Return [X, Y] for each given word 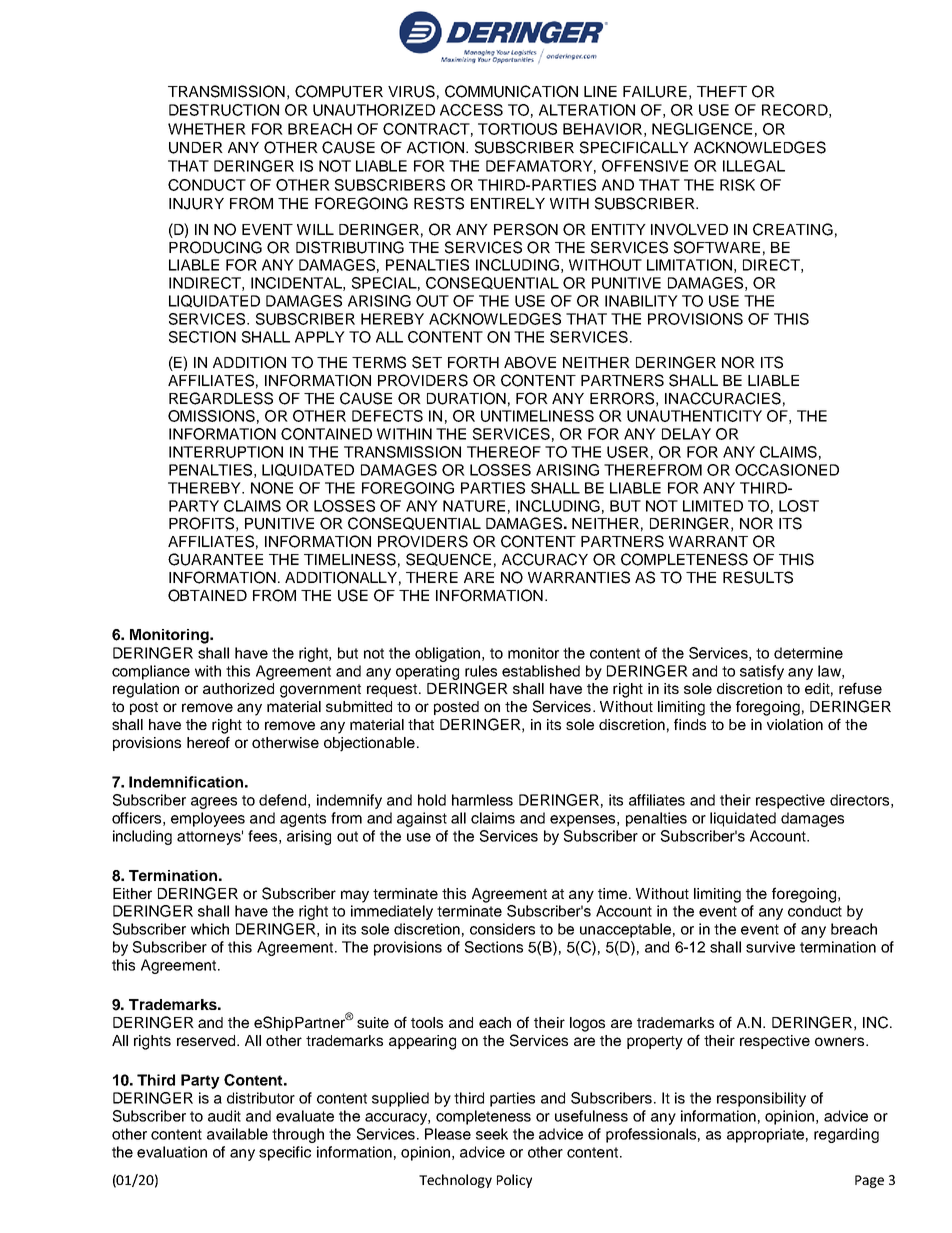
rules [481, 671]
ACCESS [471, 110]
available [237, 1134]
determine [808, 653]
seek [492, 1134]
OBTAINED [207, 595]
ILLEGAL [754, 166]
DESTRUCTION [224, 110]
